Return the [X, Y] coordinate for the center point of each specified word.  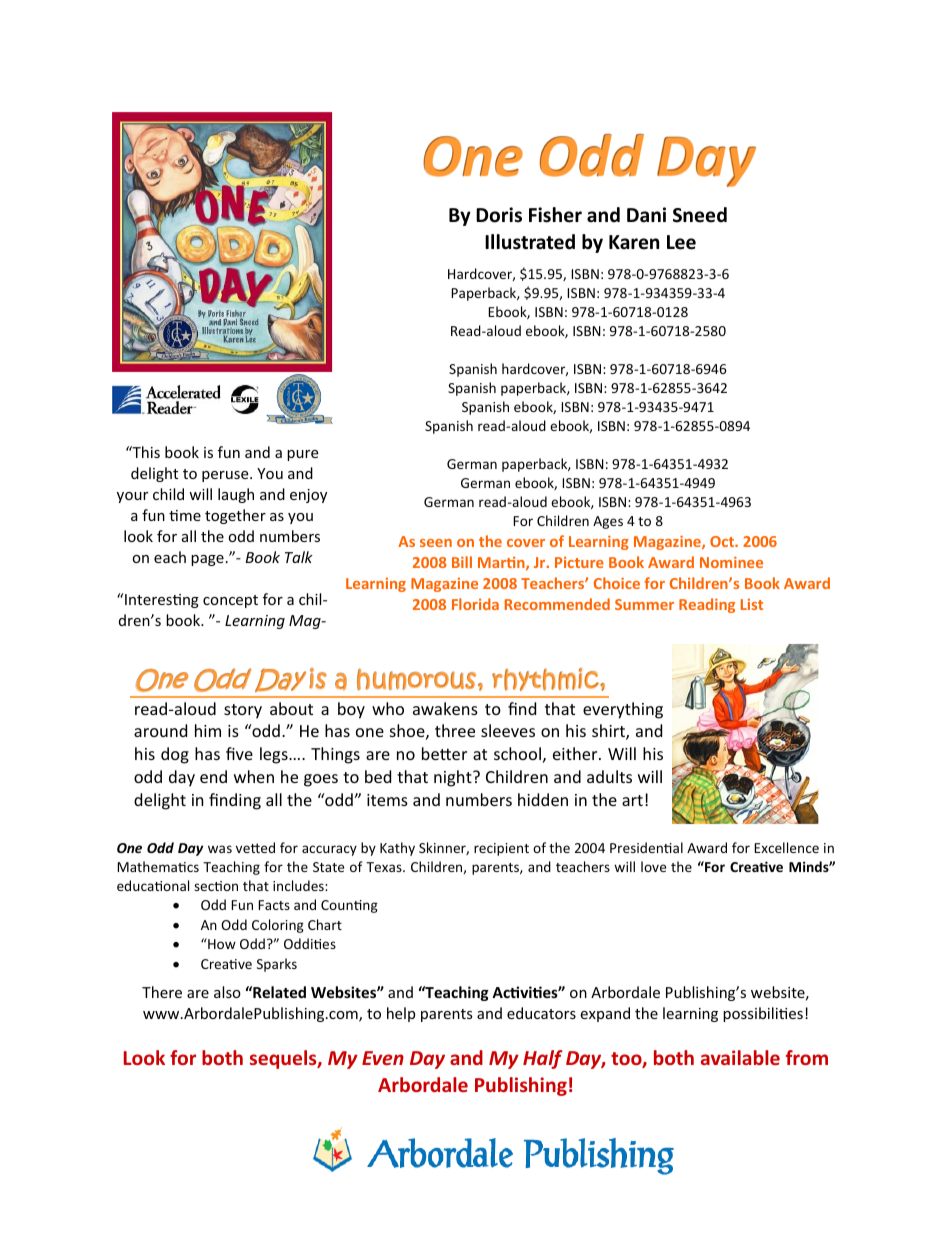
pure [302, 455]
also [227, 992]
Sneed [700, 215]
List [752, 604]
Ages [608, 522]
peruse [226, 476]
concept [230, 601]
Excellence [786, 847]
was [220, 849]
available [740, 1057]
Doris [499, 215]
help [401, 1014]
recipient [501, 849]
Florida [475, 604]
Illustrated [530, 242]
